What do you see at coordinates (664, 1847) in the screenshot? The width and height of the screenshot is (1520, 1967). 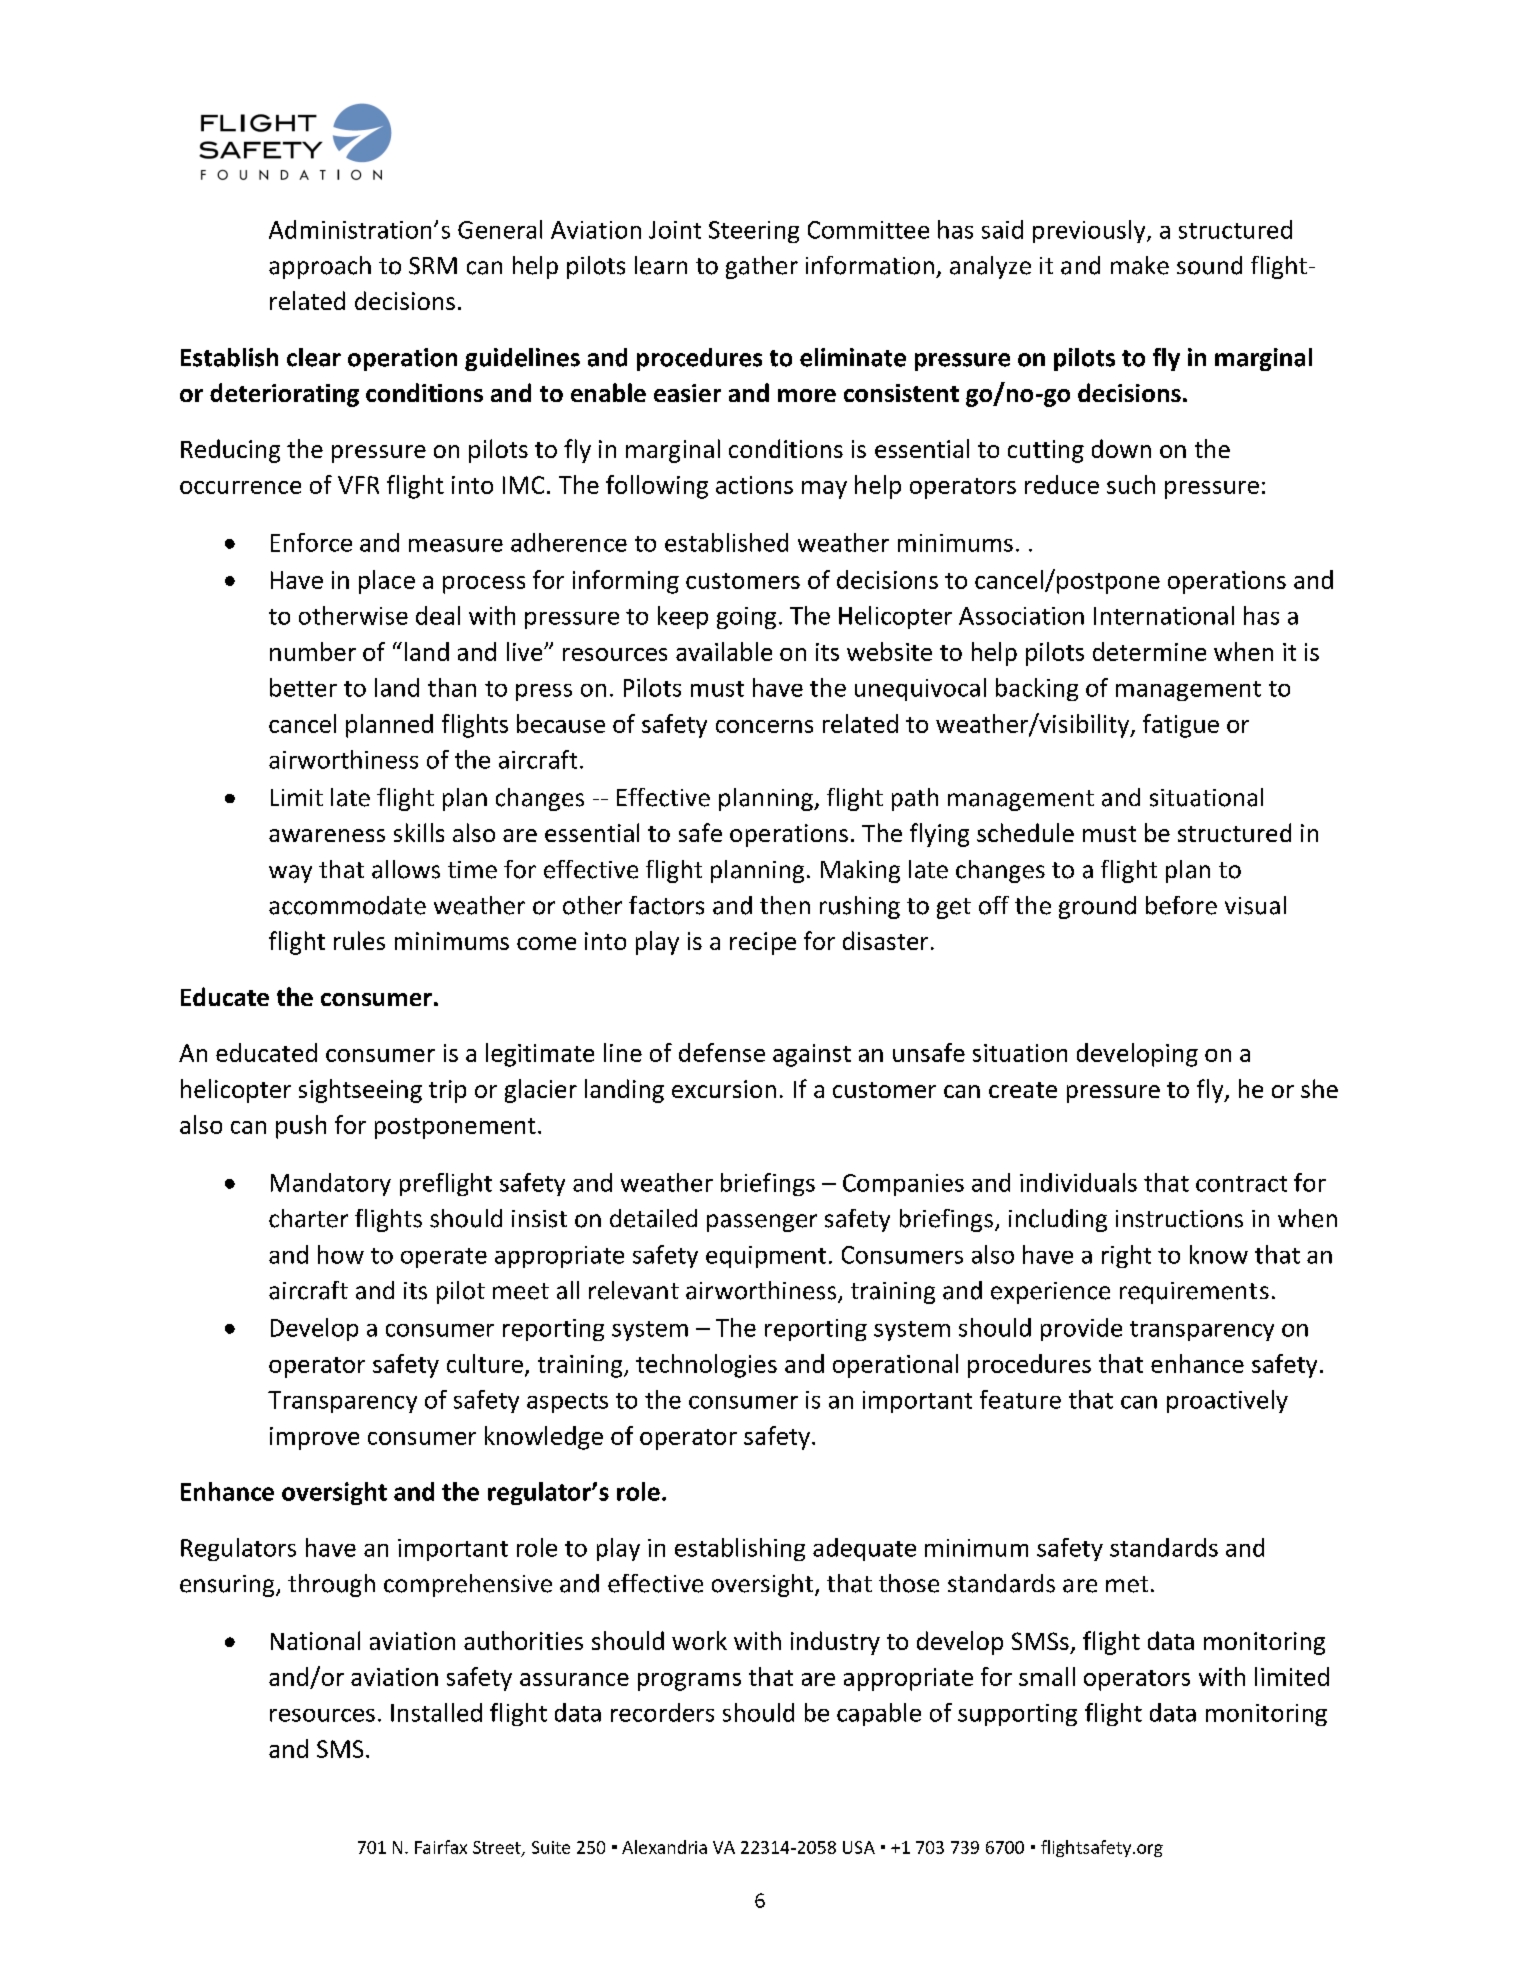 I see `Alexandria` at bounding box center [664, 1847].
